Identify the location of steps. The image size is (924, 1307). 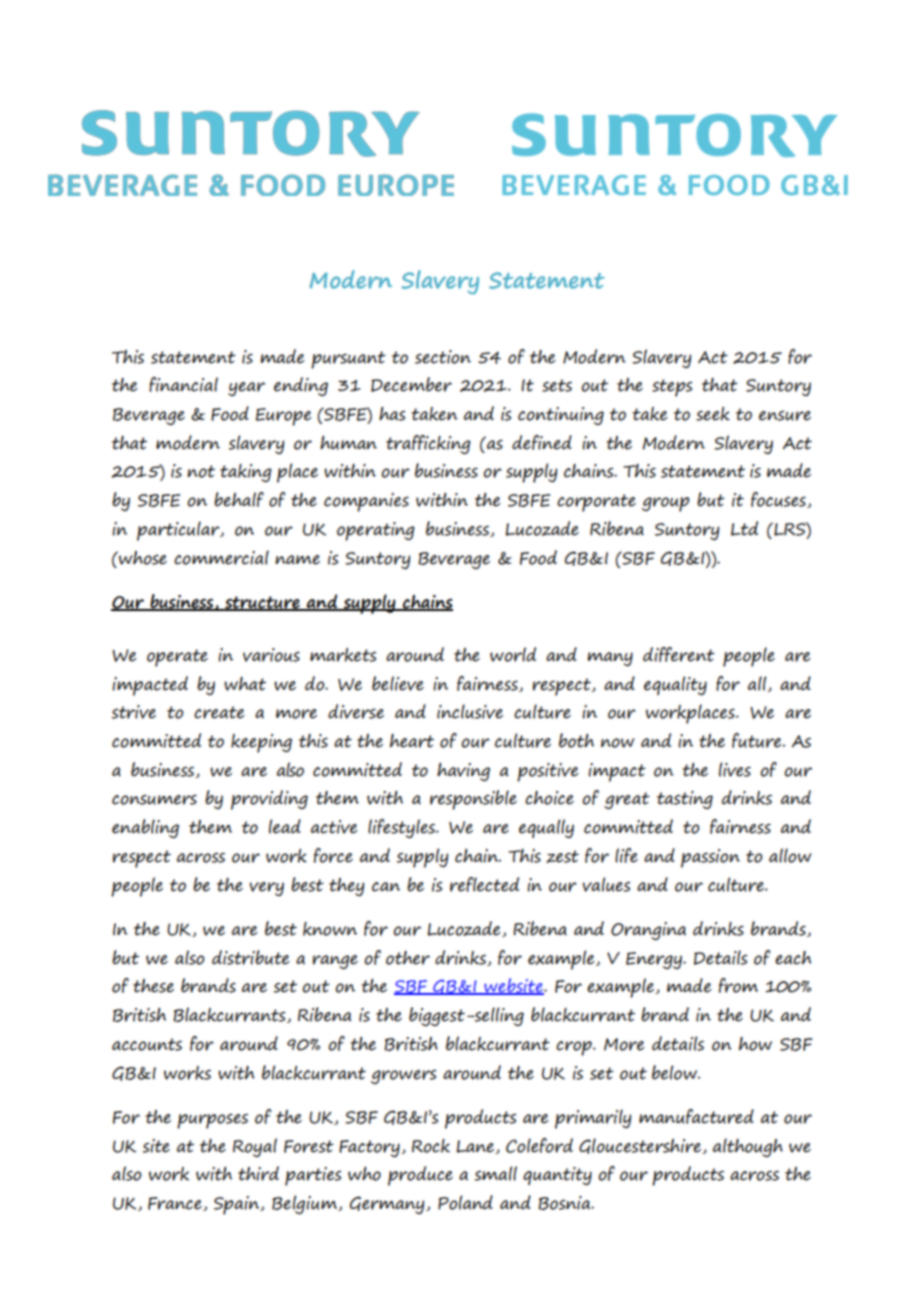
(672, 388).
